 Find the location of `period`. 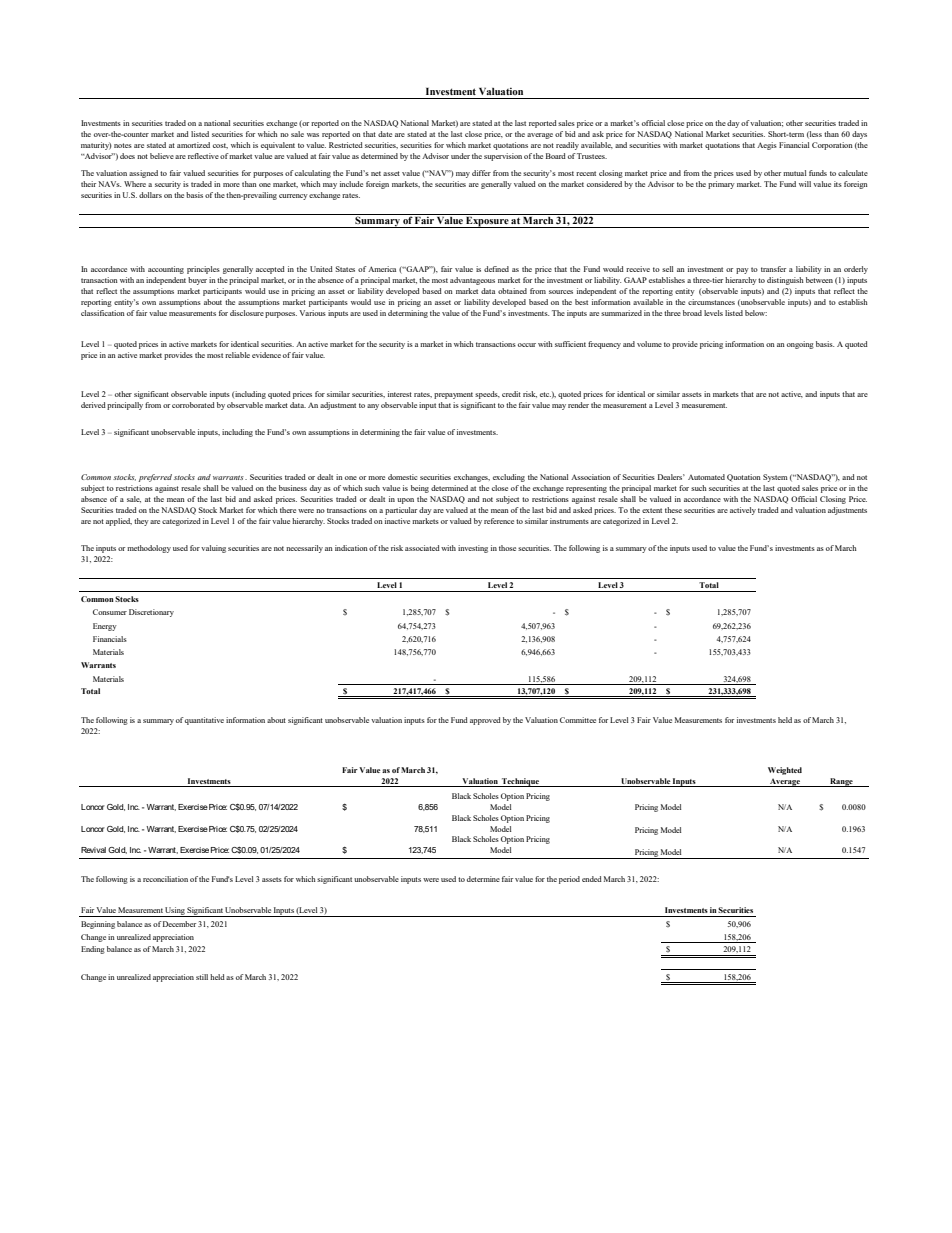

period is located at coordinates (569, 880).
